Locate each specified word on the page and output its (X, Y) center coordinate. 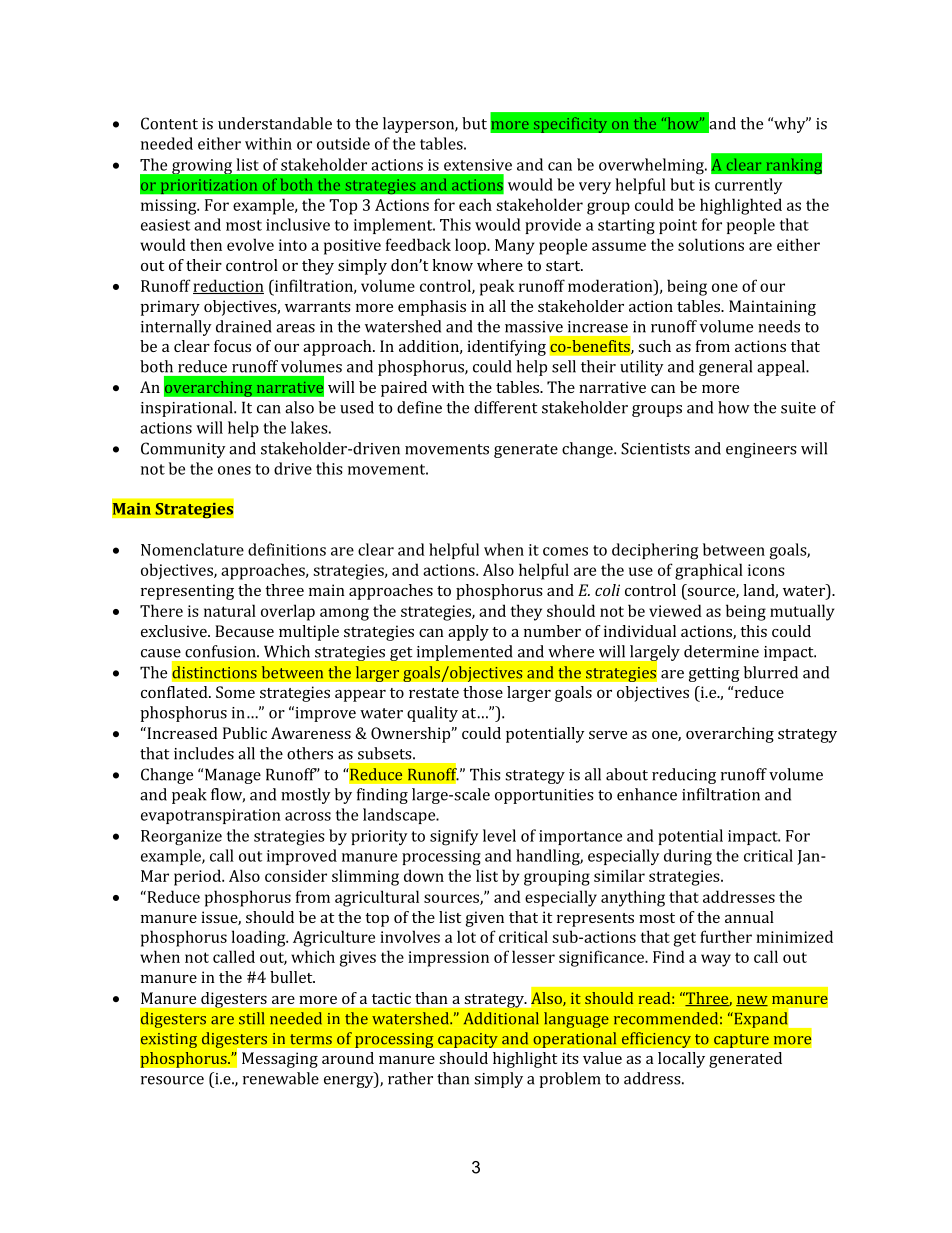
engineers (761, 450)
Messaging (280, 1060)
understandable (275, 123)
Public (245, 733)
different (505, 407)
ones (234, 470)
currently (749, 186)
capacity (468, 1040)
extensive (478, 165)
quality (432, 714)
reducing (684, 776)
